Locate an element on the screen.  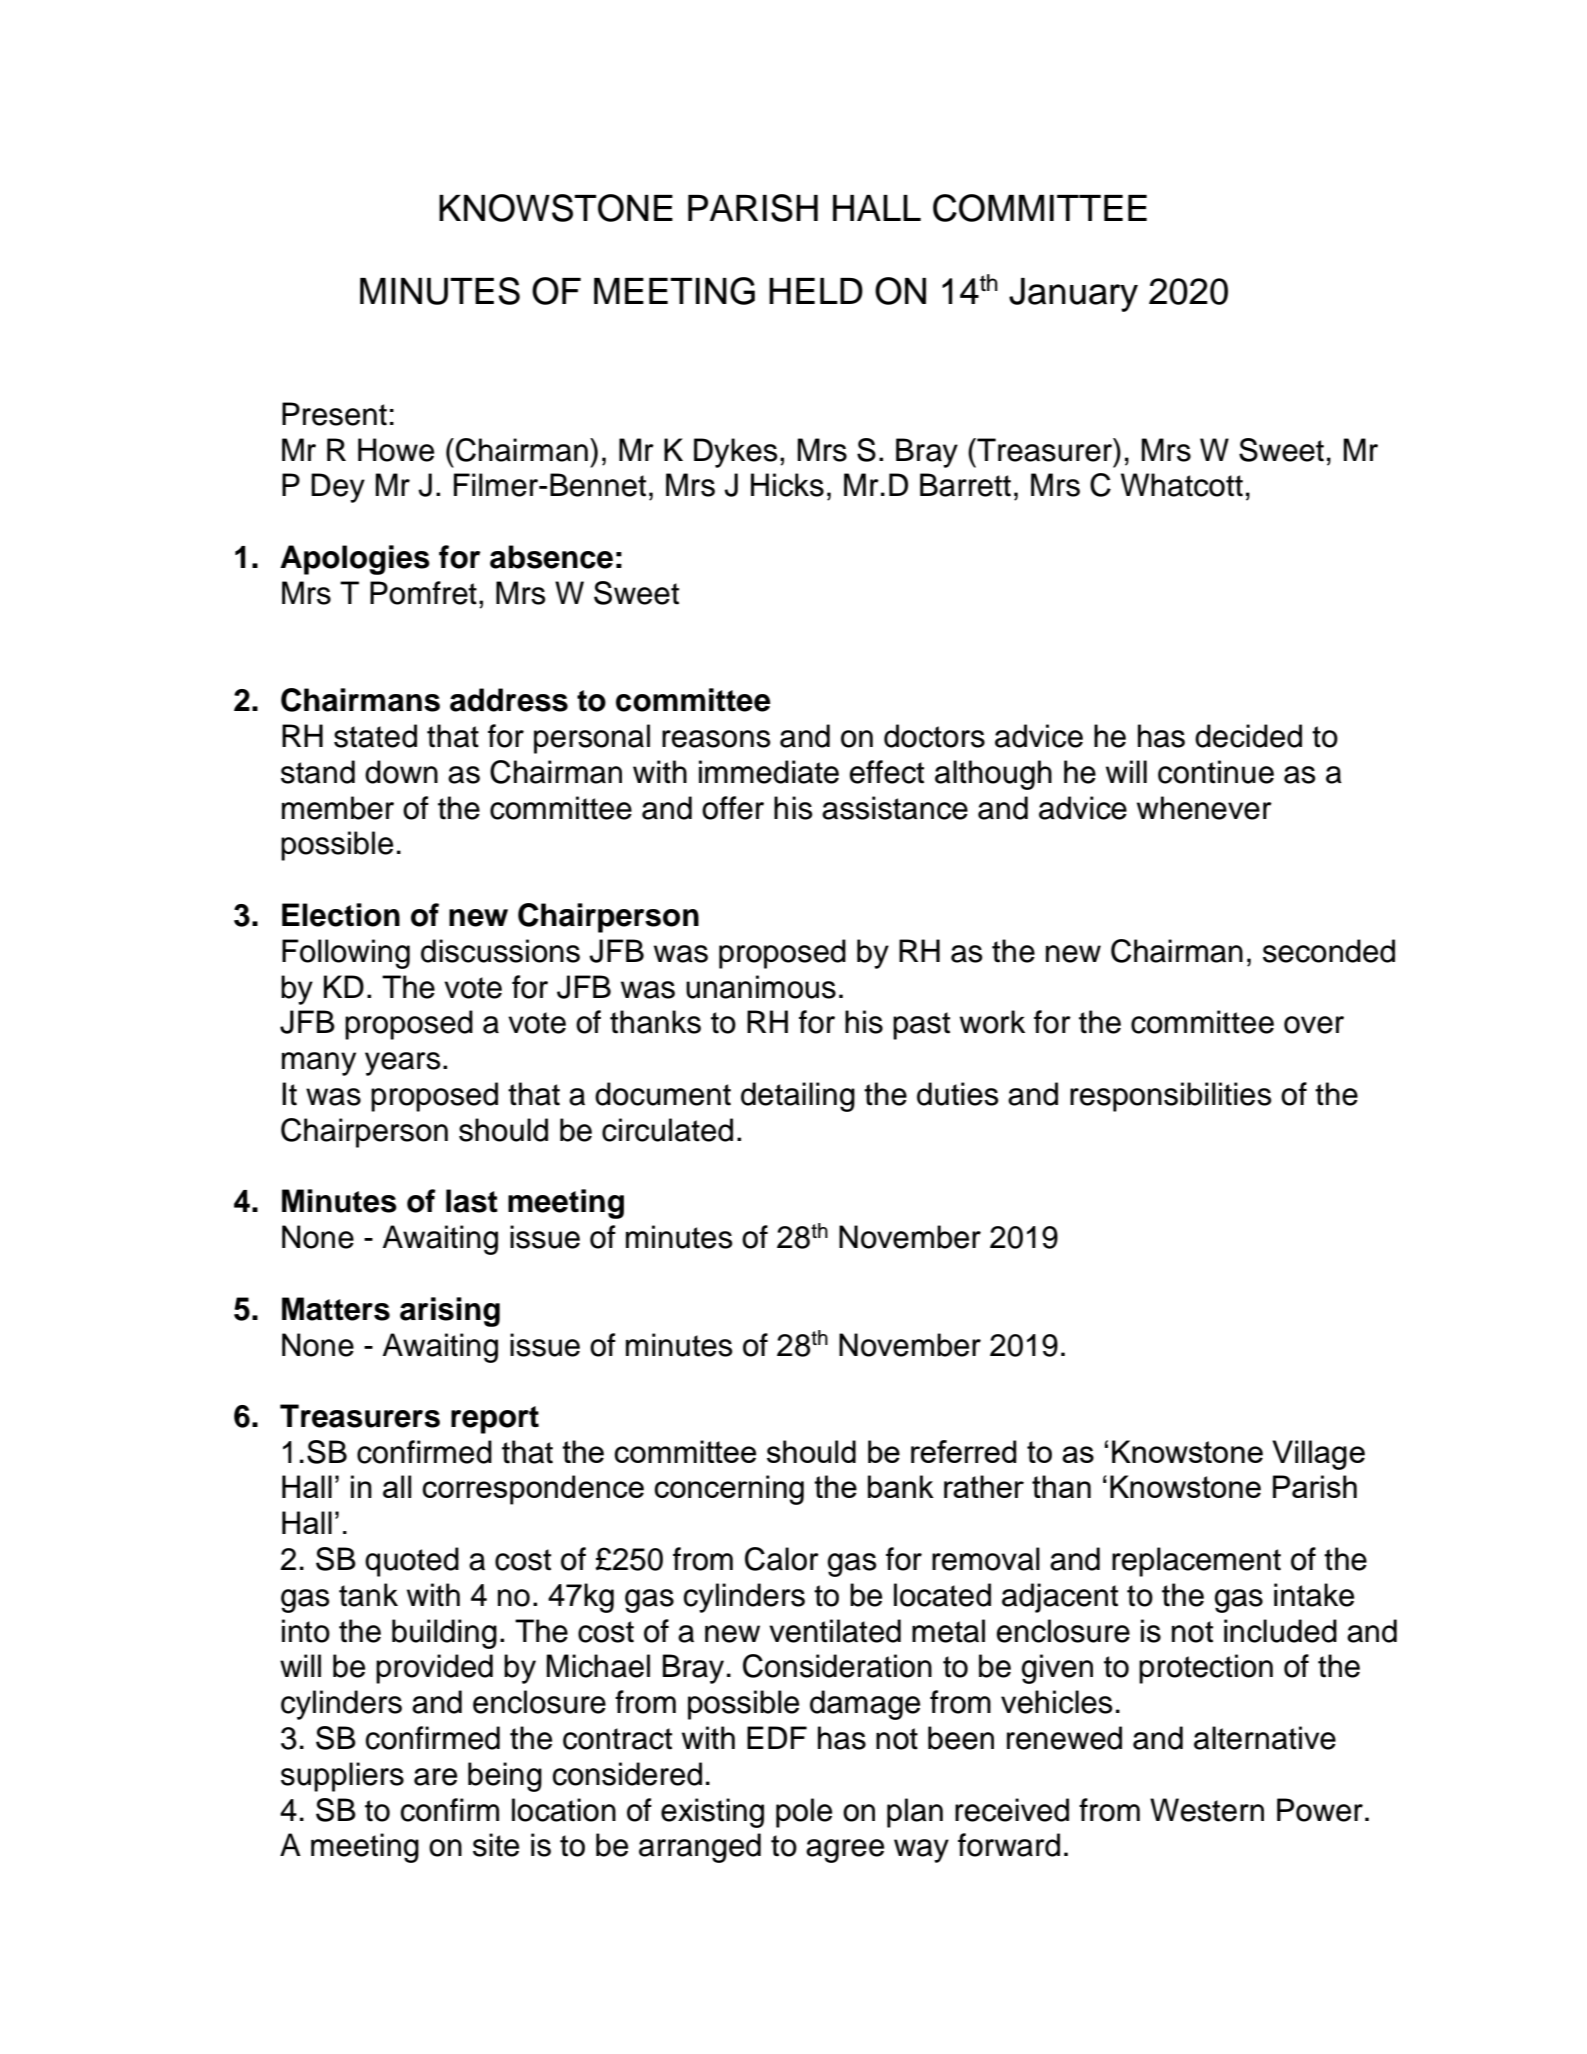
detailing is located at coordinates (798, 1097).
